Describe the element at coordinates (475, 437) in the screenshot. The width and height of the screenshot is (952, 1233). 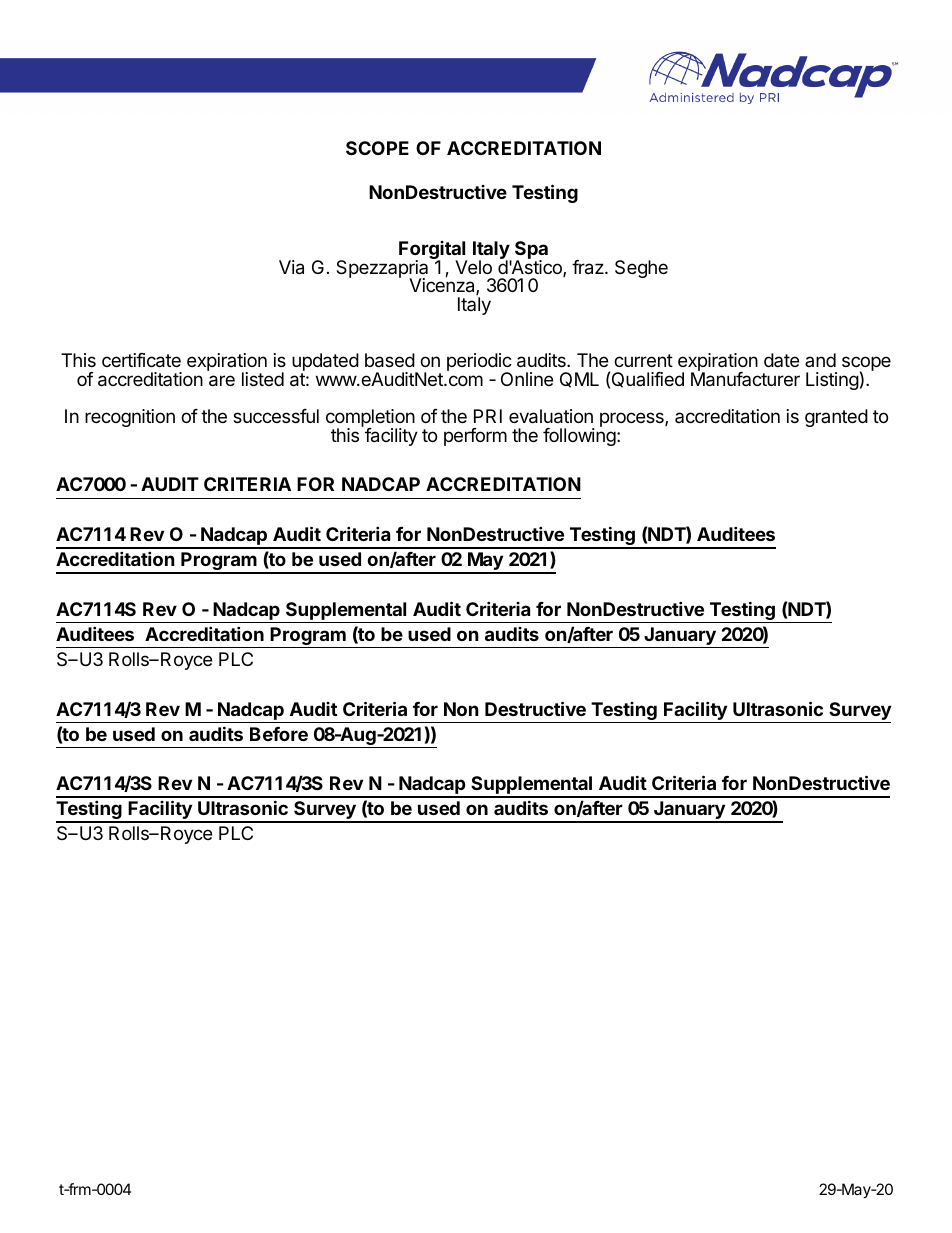
I see `perform` at that location.
